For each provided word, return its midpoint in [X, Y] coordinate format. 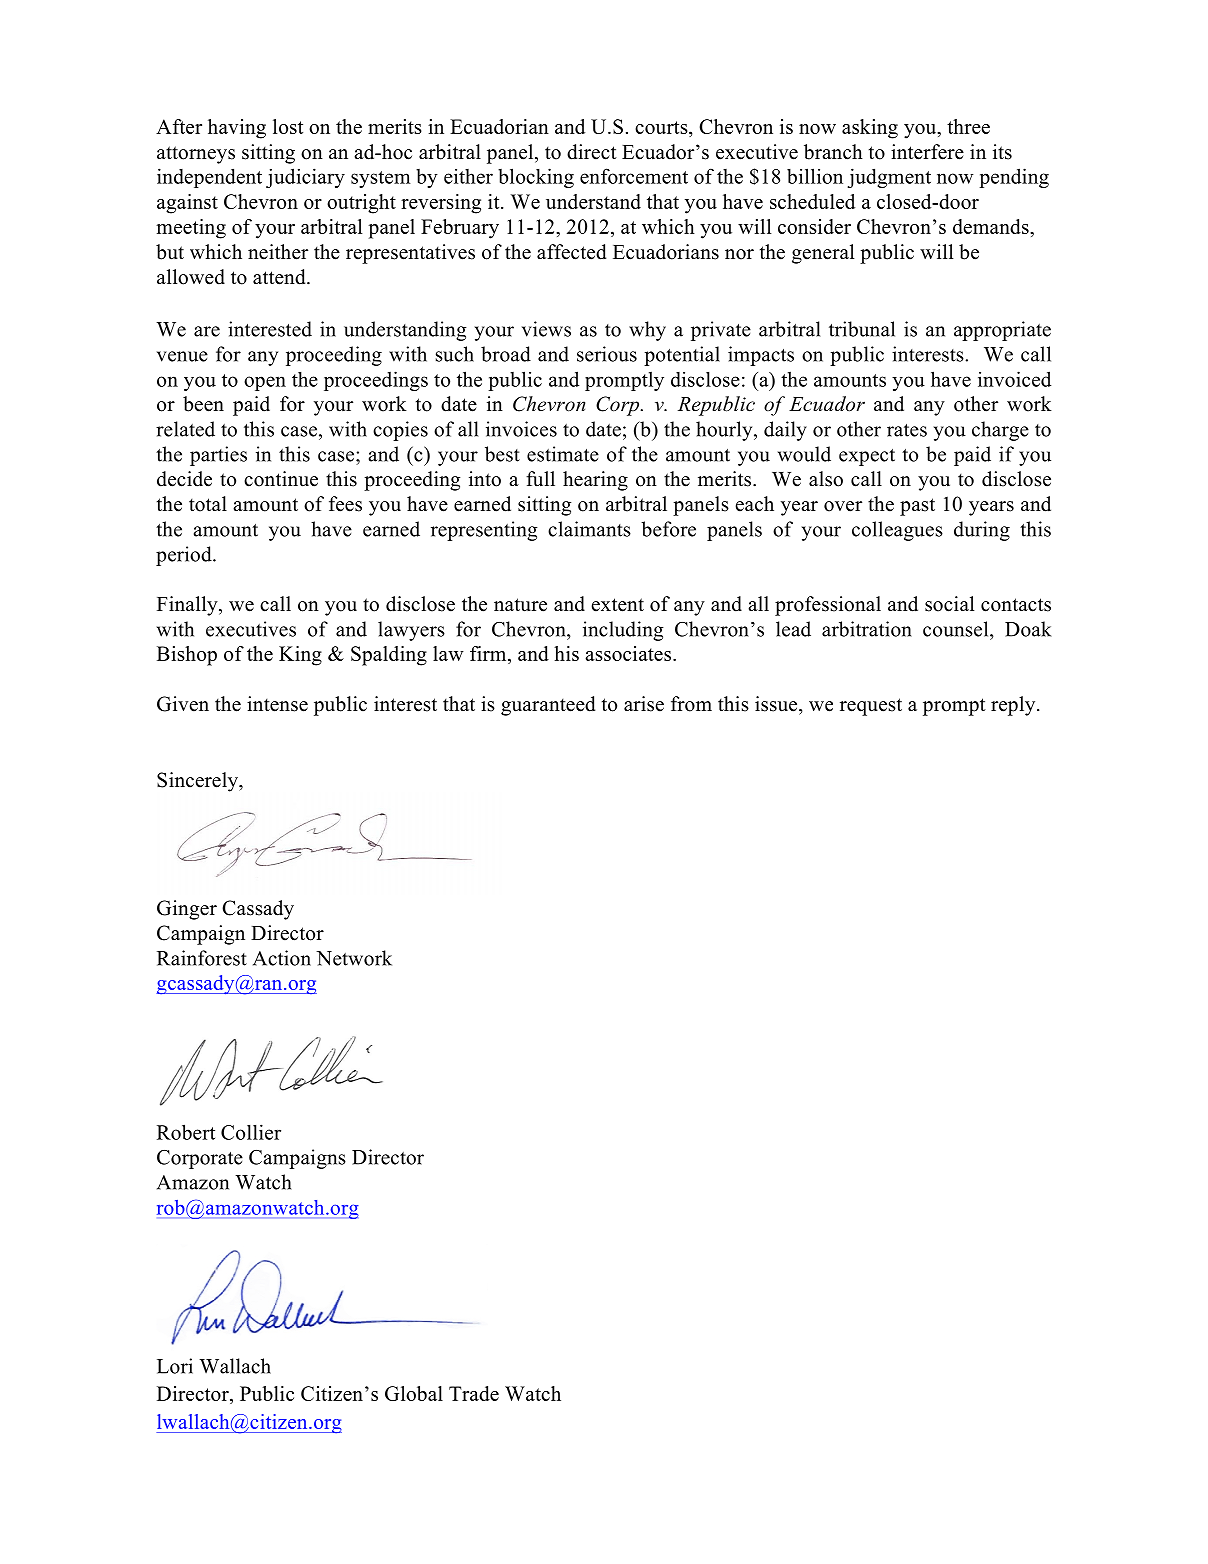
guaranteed [548, 706]
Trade [474, 1393]
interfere [927, 152]
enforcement [634, 176]
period [185, 556]
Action [282, 958]
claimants [589, 529]
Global [414, 1393]
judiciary [305, 178]
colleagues [897, 531]
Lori [175, 1366]
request [871, 707]
